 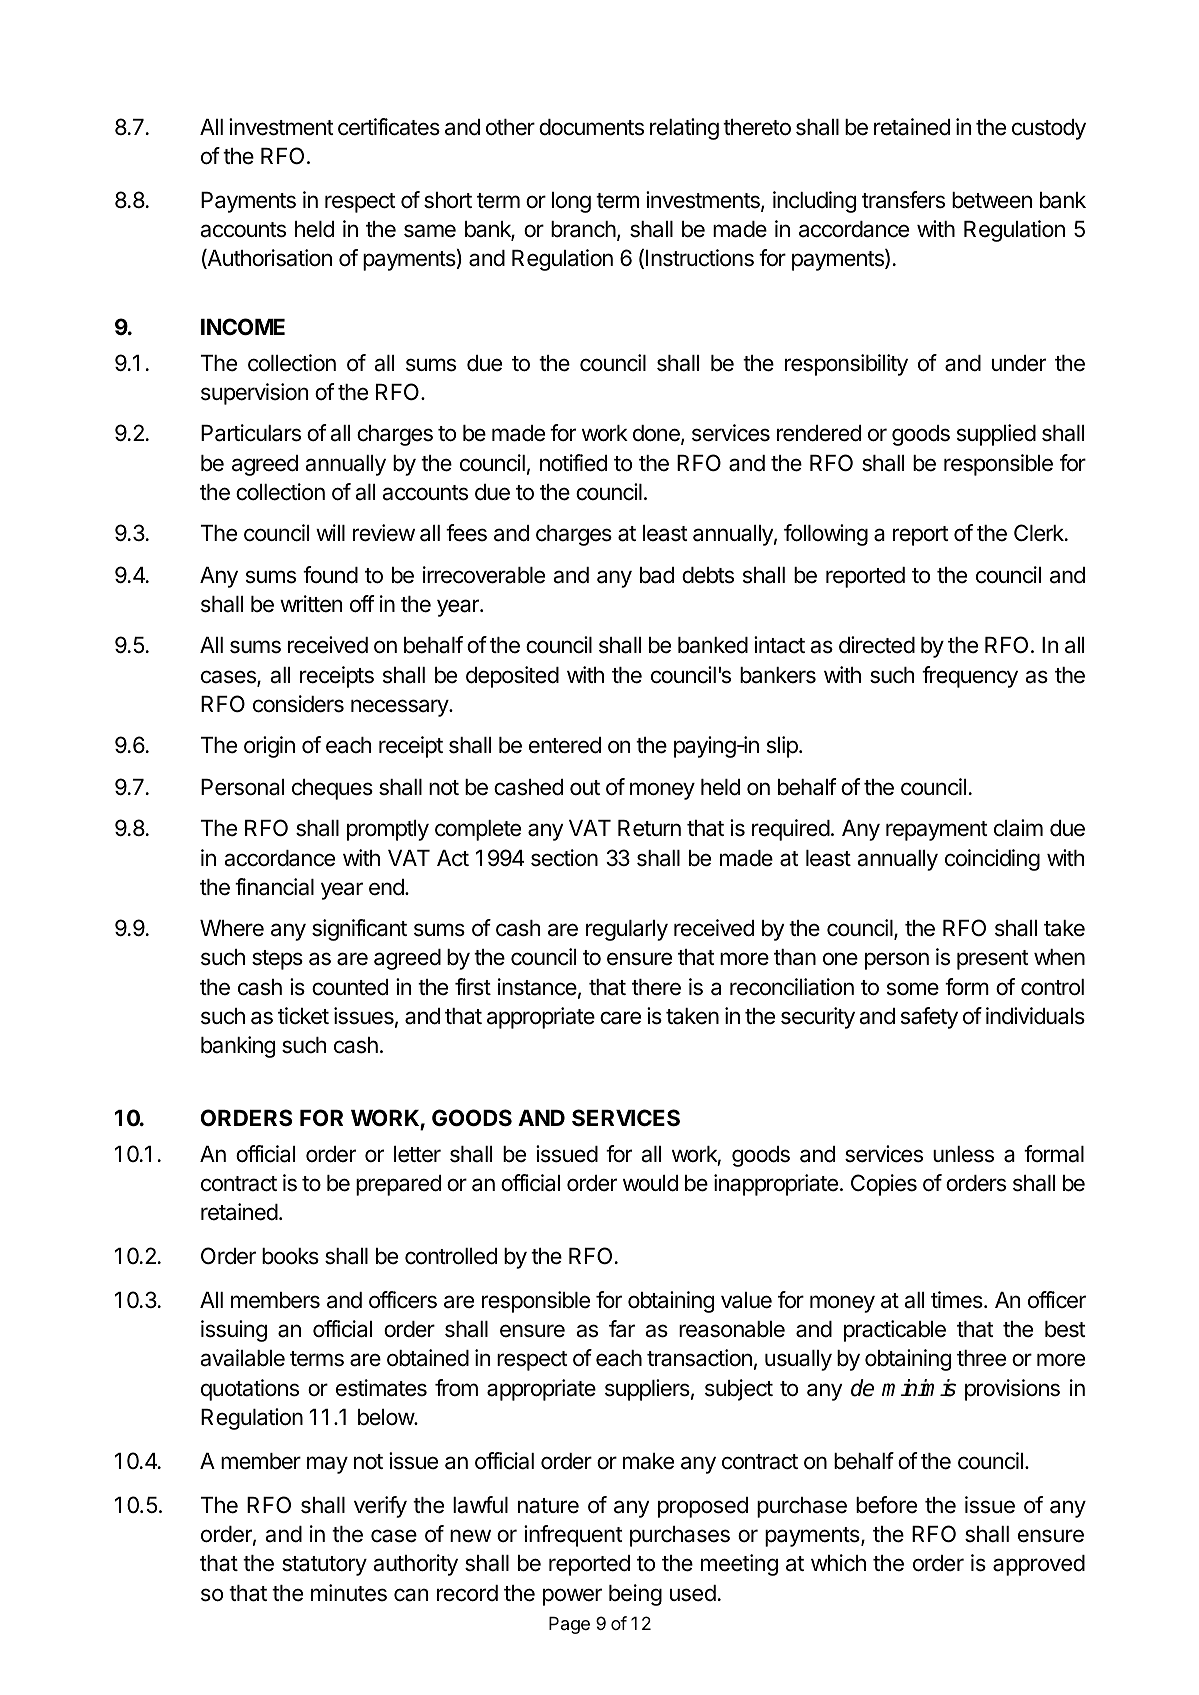 I want to click on certificates, so click(x=389, y=127).
